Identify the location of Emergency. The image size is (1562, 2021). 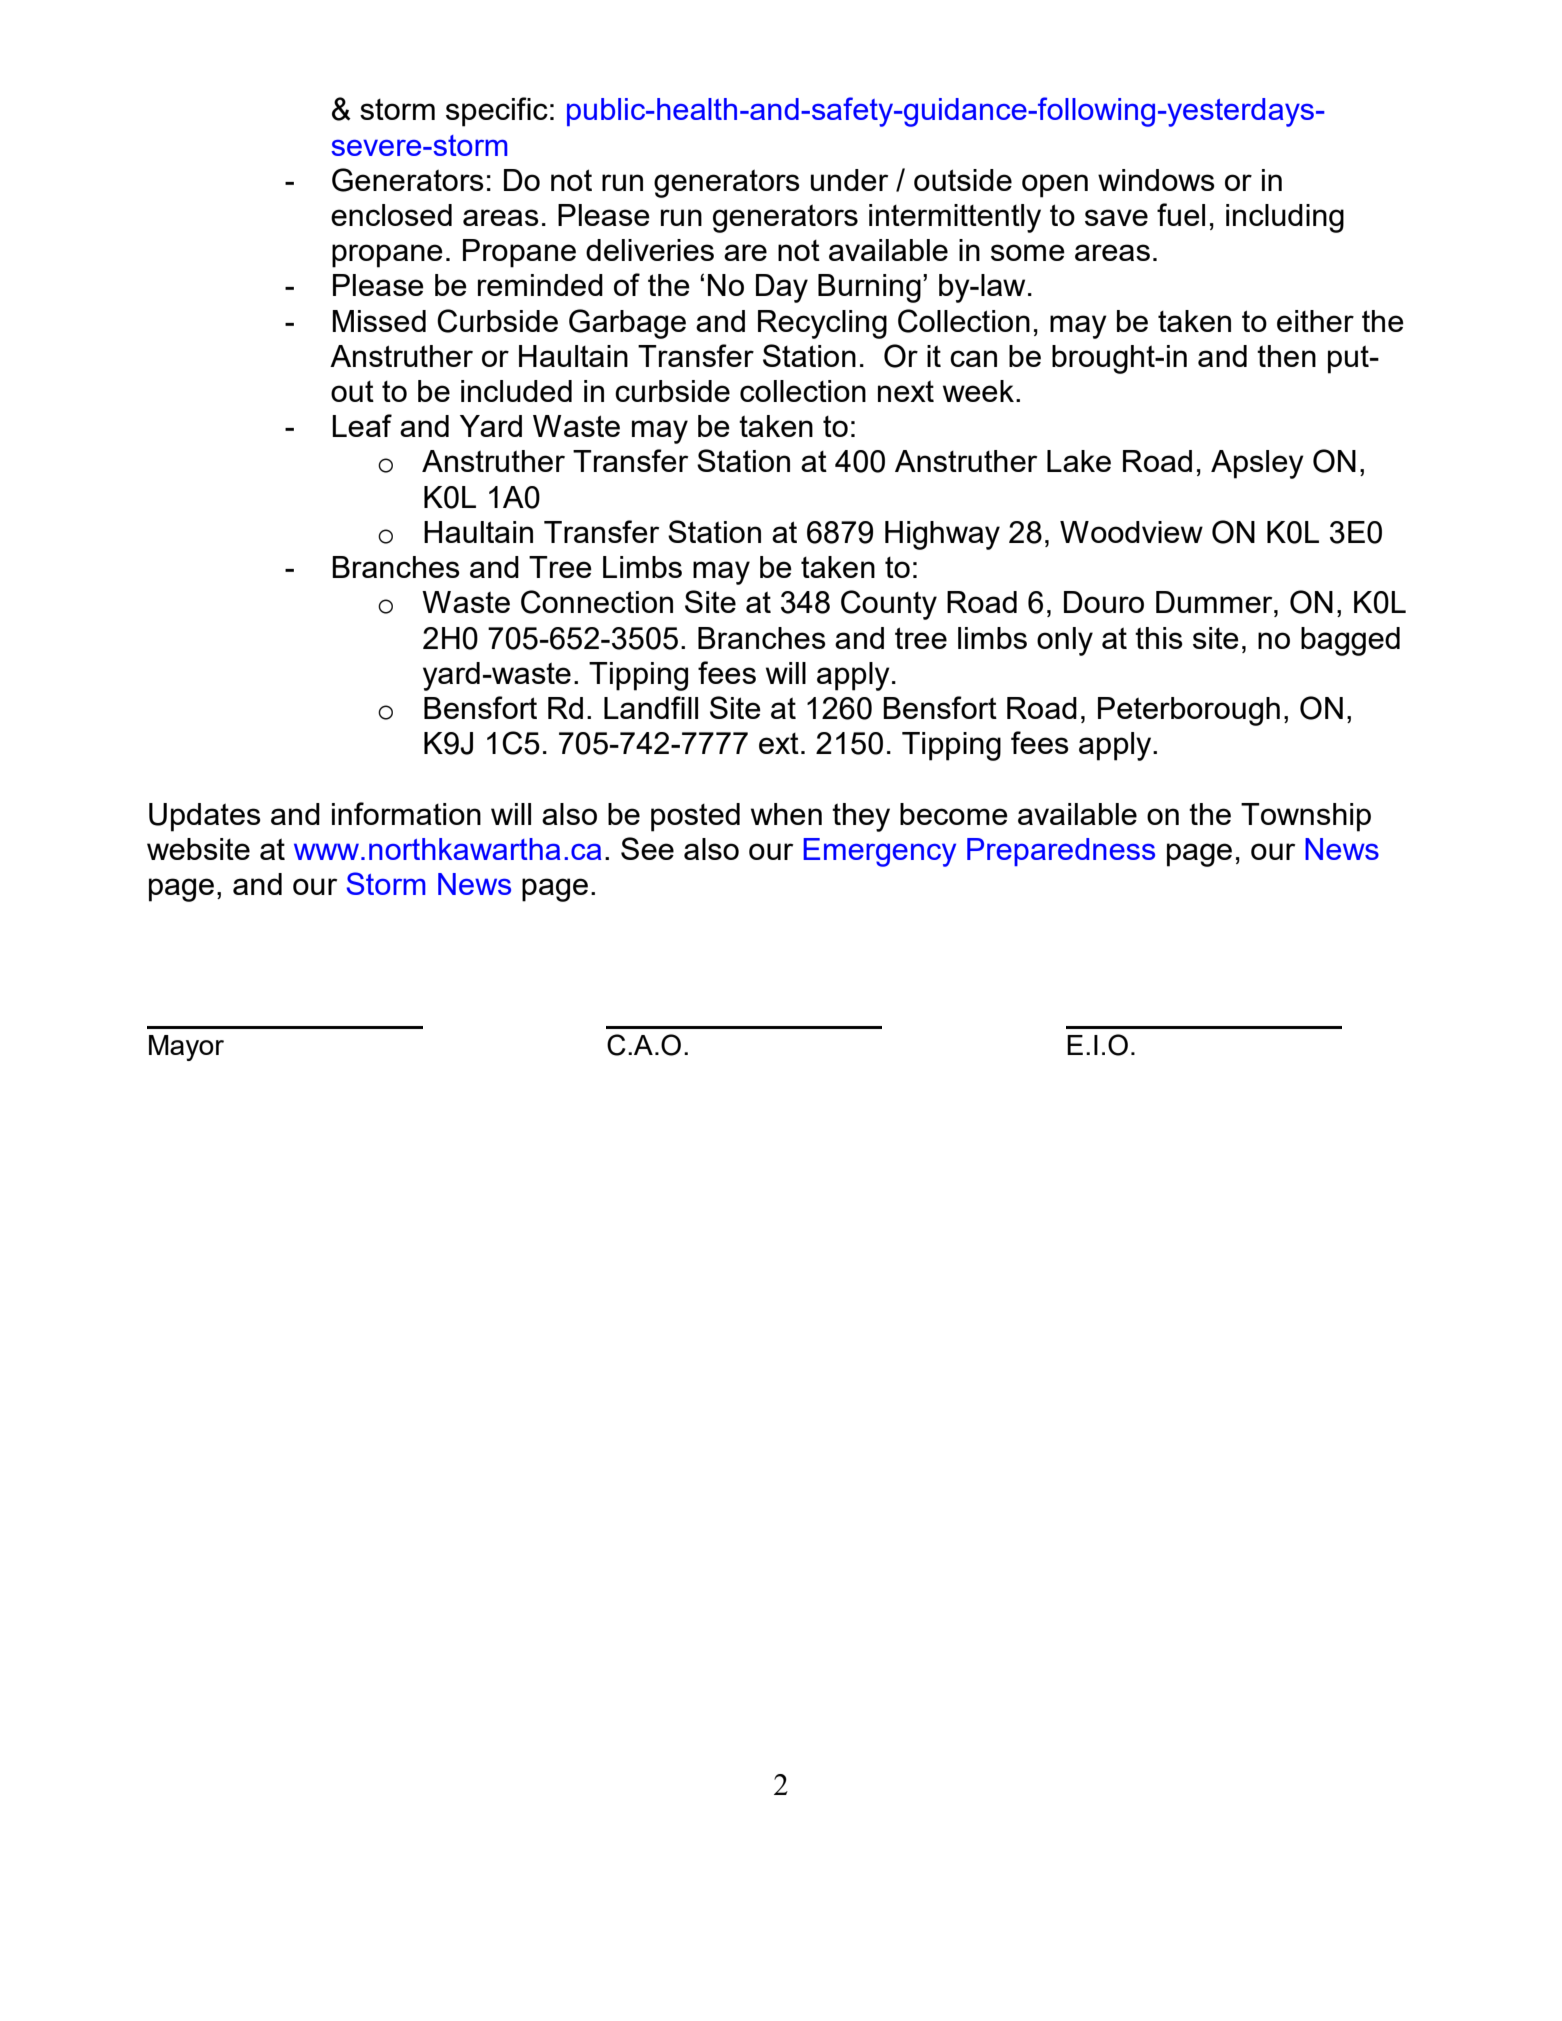
(879, 852).
